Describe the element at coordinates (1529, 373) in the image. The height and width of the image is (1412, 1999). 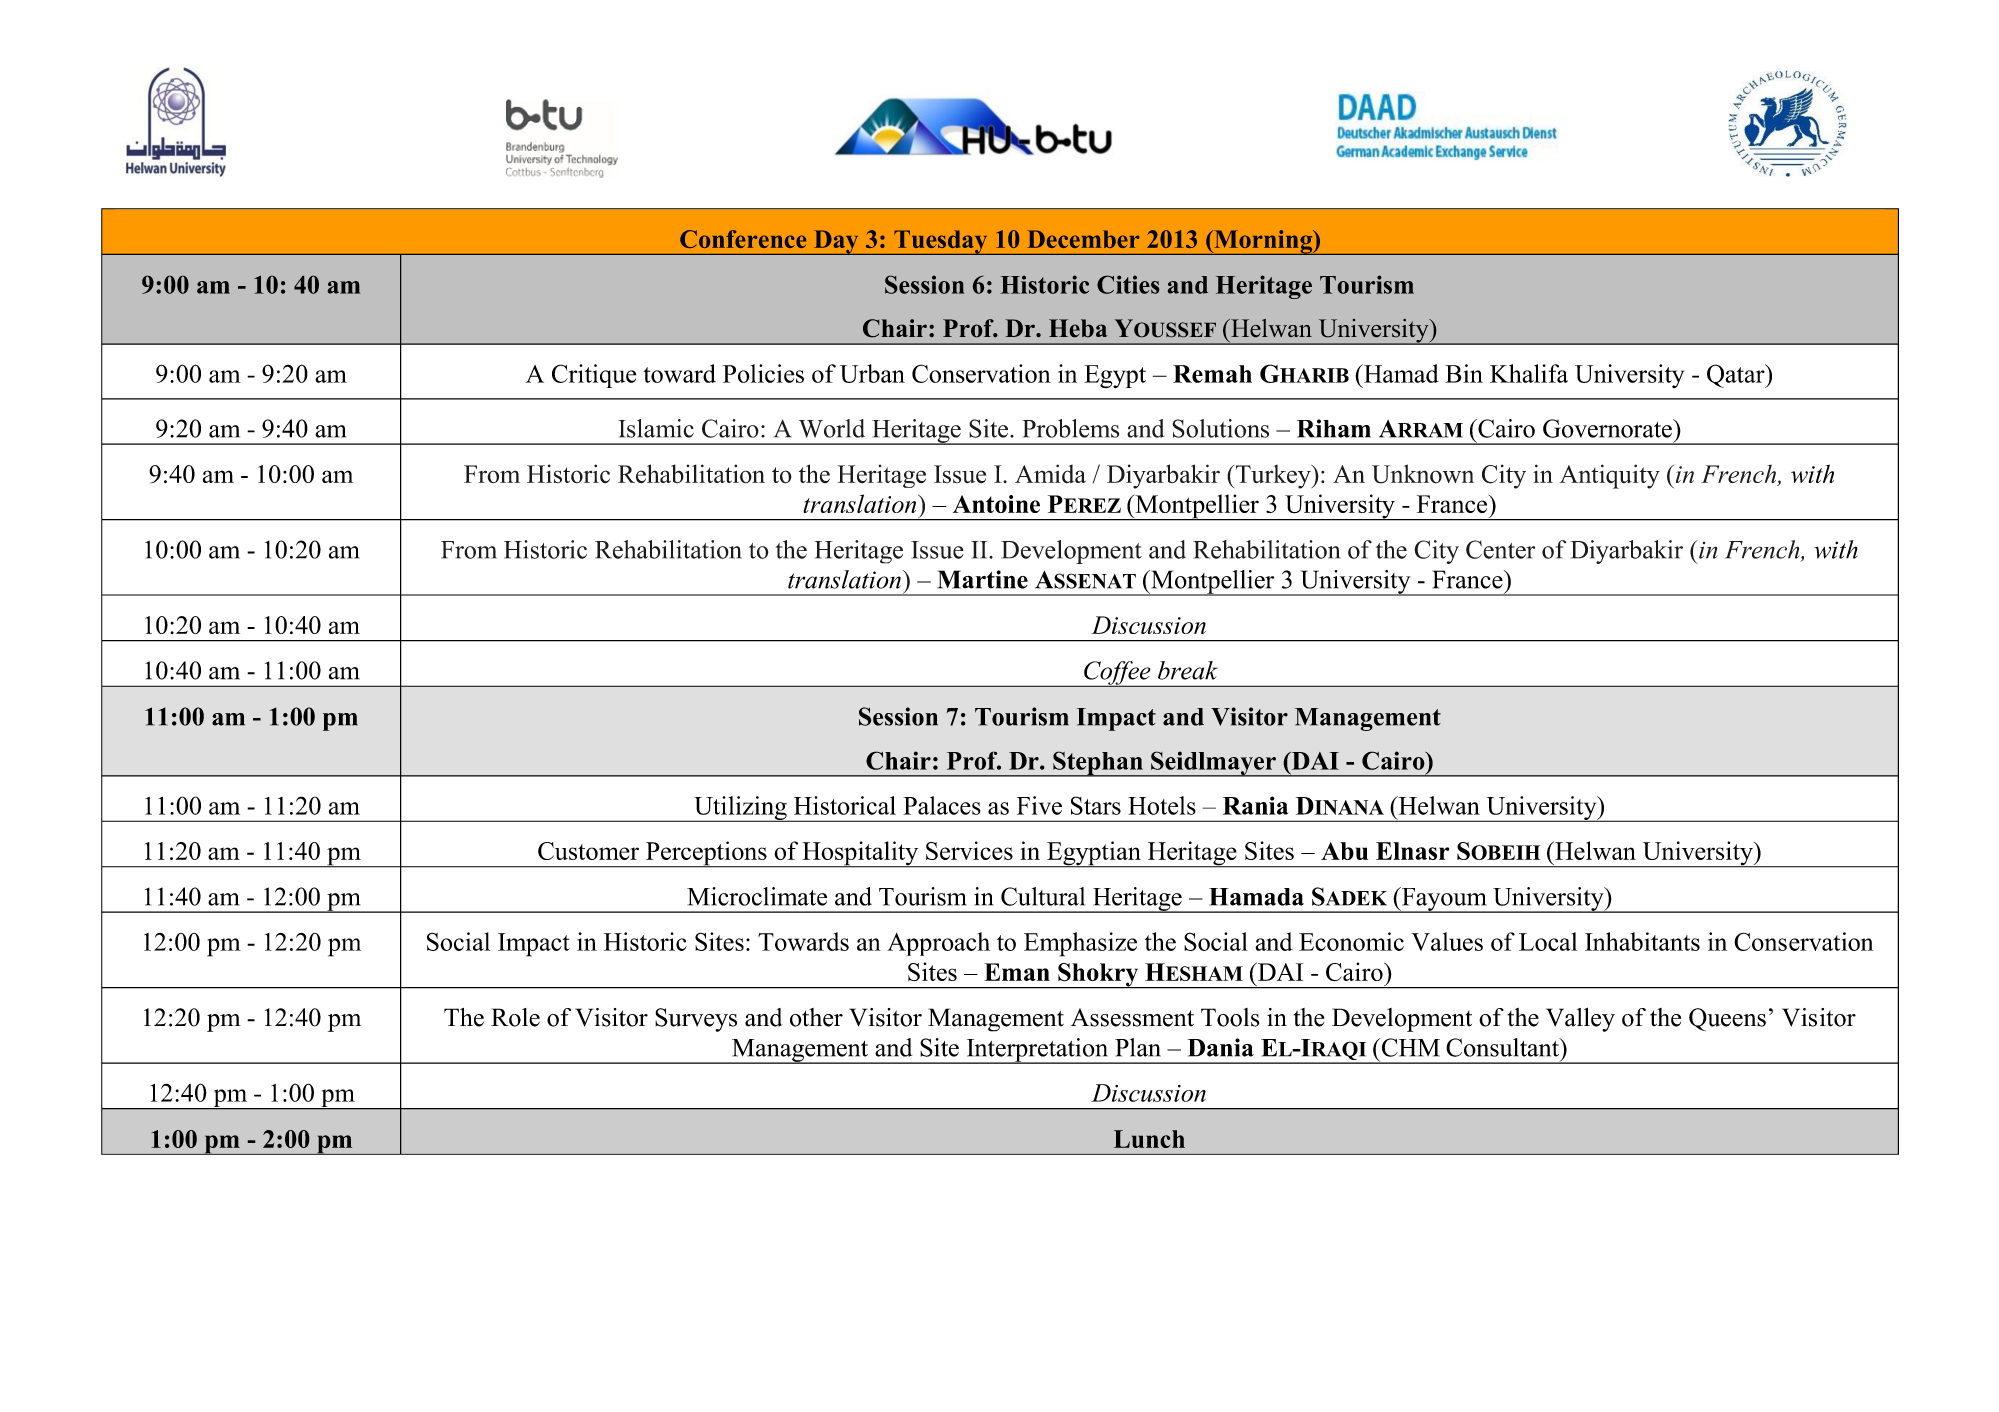
I see `Khalifa` at that location.
